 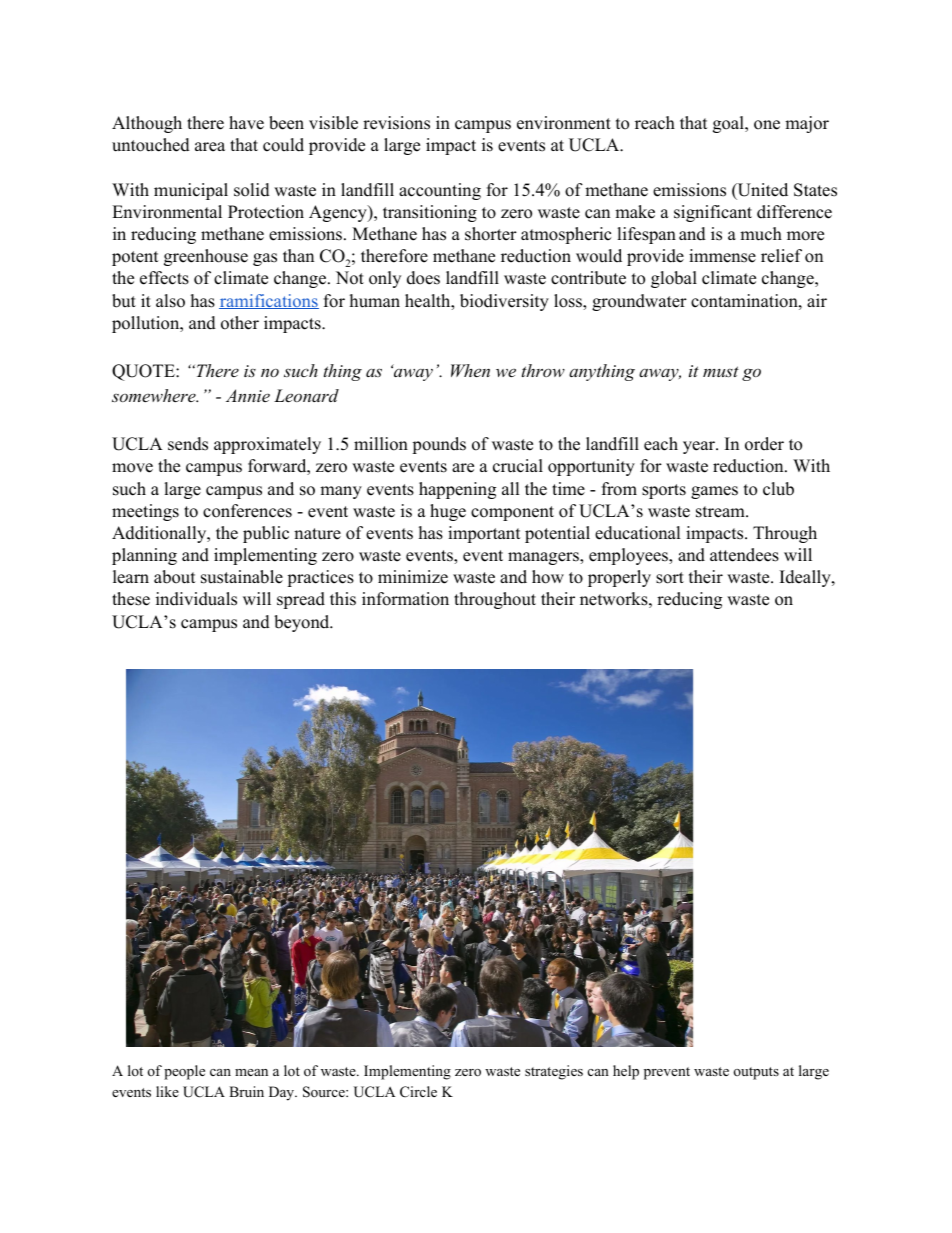 What do you see at coordinates (303, 623) in the screenshot?
I see `beyond` at bounding box center [303, 623].
